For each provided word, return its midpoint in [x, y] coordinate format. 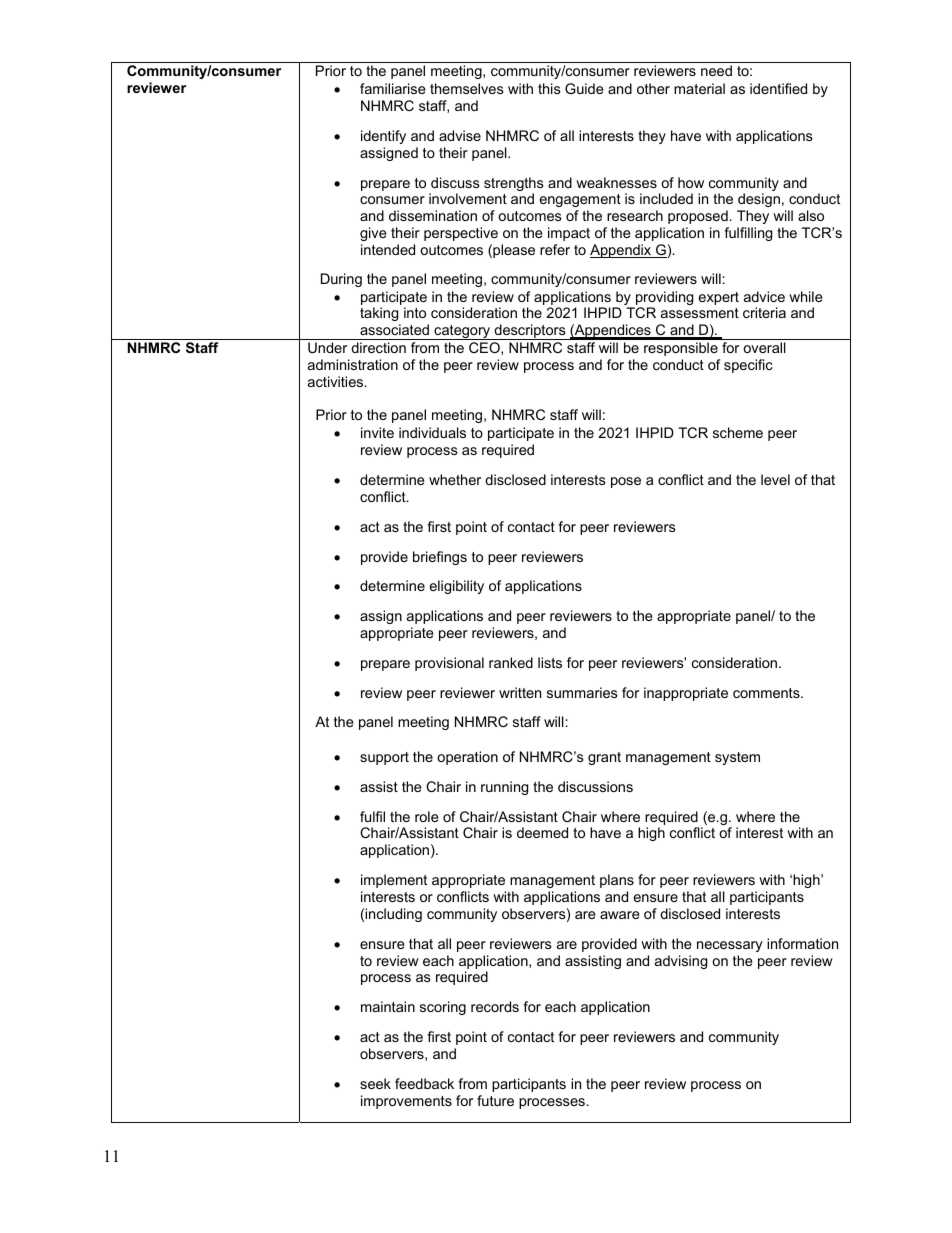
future [495, 1100]
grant [604, 758]
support [384, 758]
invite [377, 432]
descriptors [530, 332]
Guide [584, 88]
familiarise [393, 88]
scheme [738, 432]
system [737, 758]
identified [778, 88]
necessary [730, 946]
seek [375, 1083]
